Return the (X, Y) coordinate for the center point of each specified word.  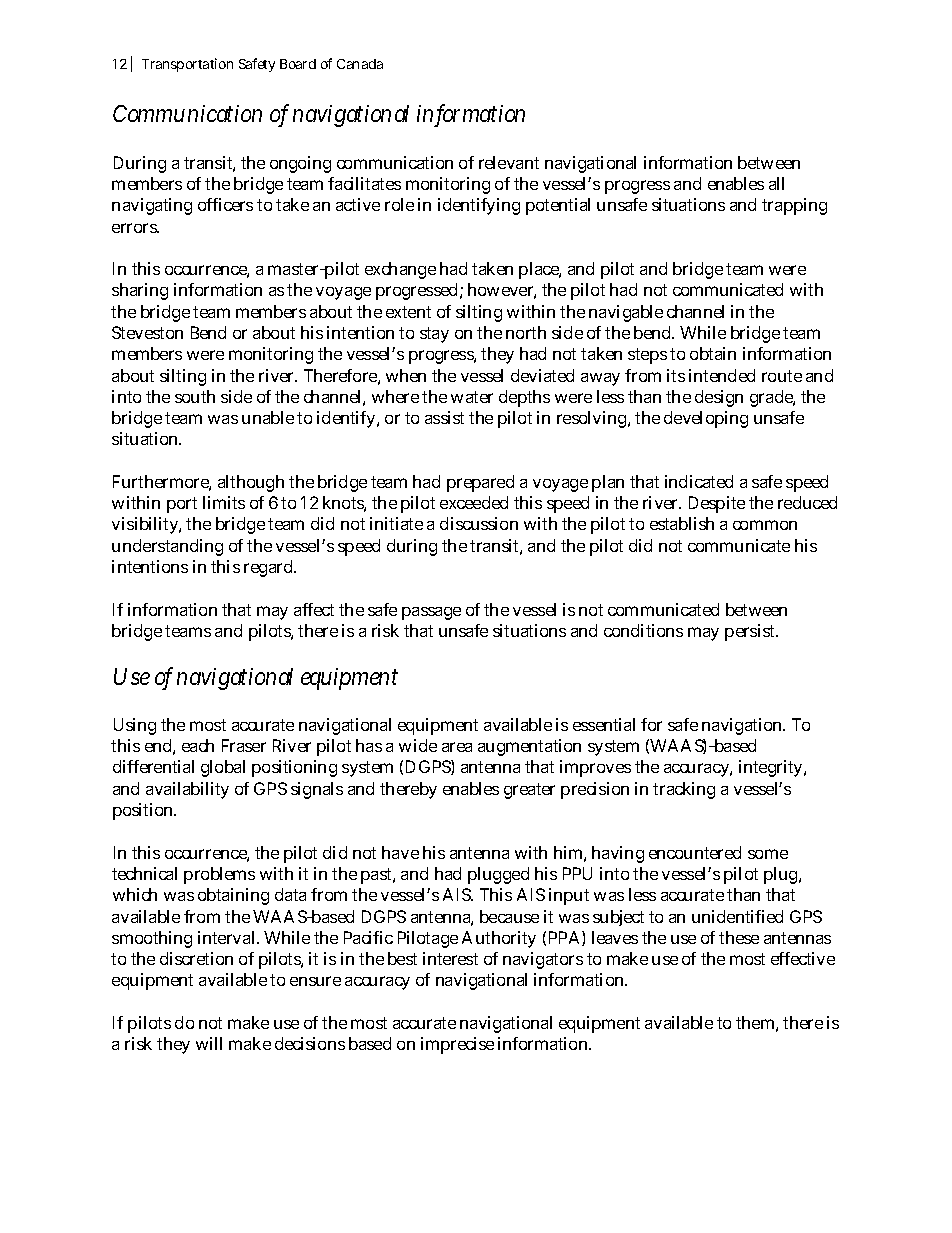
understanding (167, 547)
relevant (509, 162)
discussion (479, 523)
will (209, 1043)
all (776, 183)
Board (298, 64)
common (765, 525)
